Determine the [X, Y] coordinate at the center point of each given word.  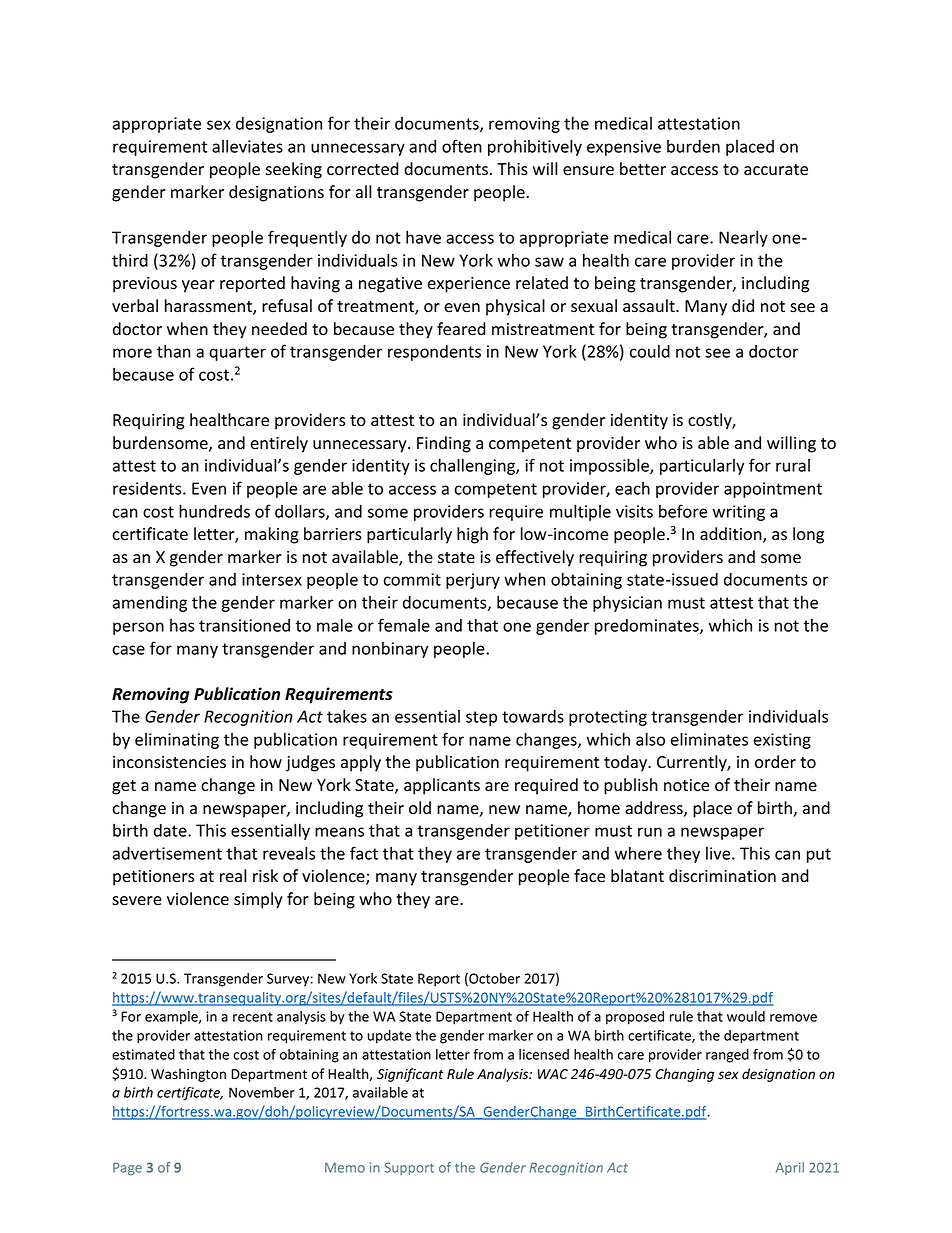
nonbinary [390, 650]
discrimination [722, 876]
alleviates [247, 146]
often [462, 146]
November [262, 1092]
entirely [279, 444]
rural [793, 465]
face [589, 876]
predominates [648, 627]
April [790, 1168]
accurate [776, 170]
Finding [444, 444]
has [182, 625]
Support [409, 1168]
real [233, 875]
